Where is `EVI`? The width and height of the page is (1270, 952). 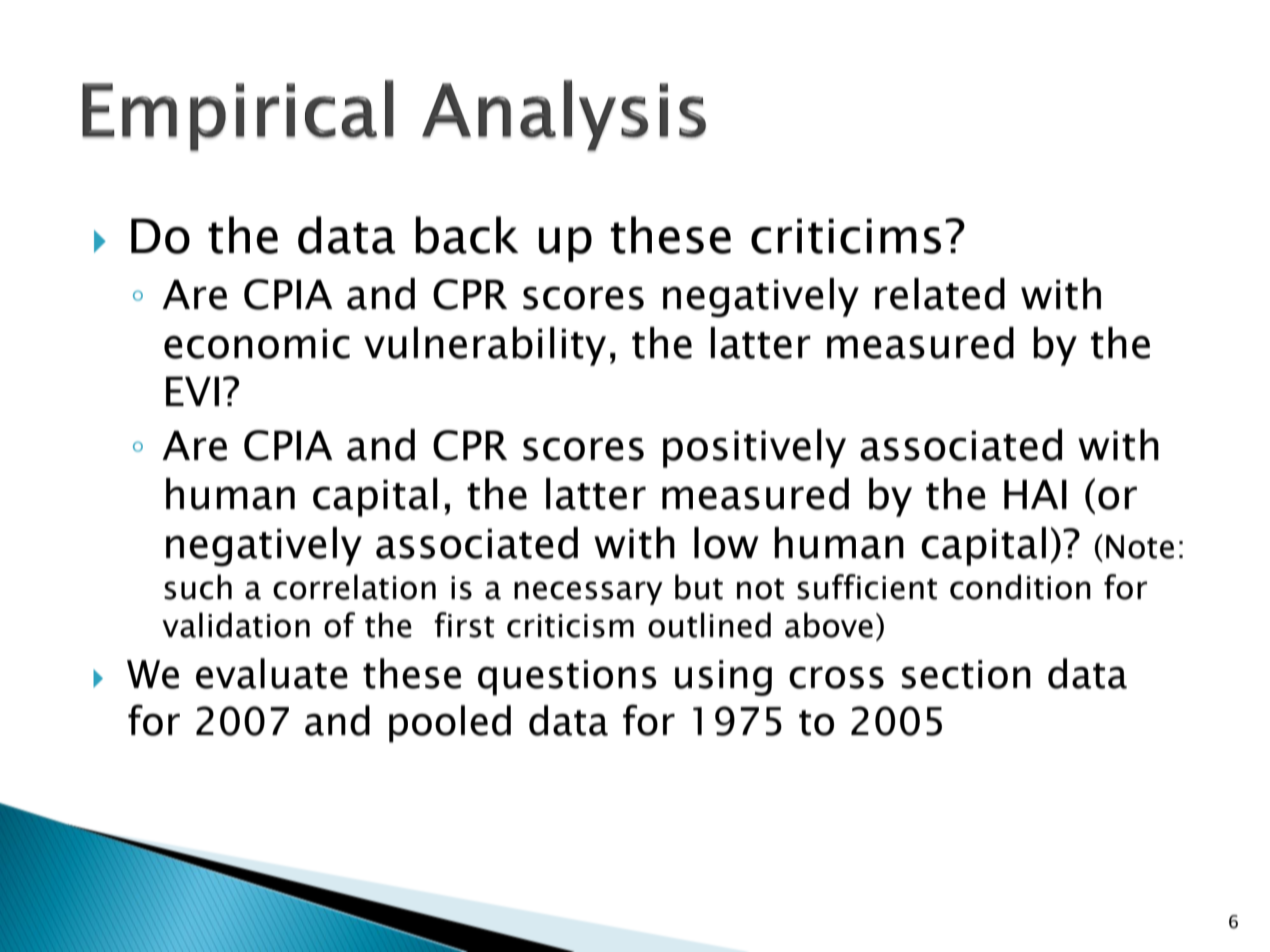 EVI is located at coordinates (192, 391).
